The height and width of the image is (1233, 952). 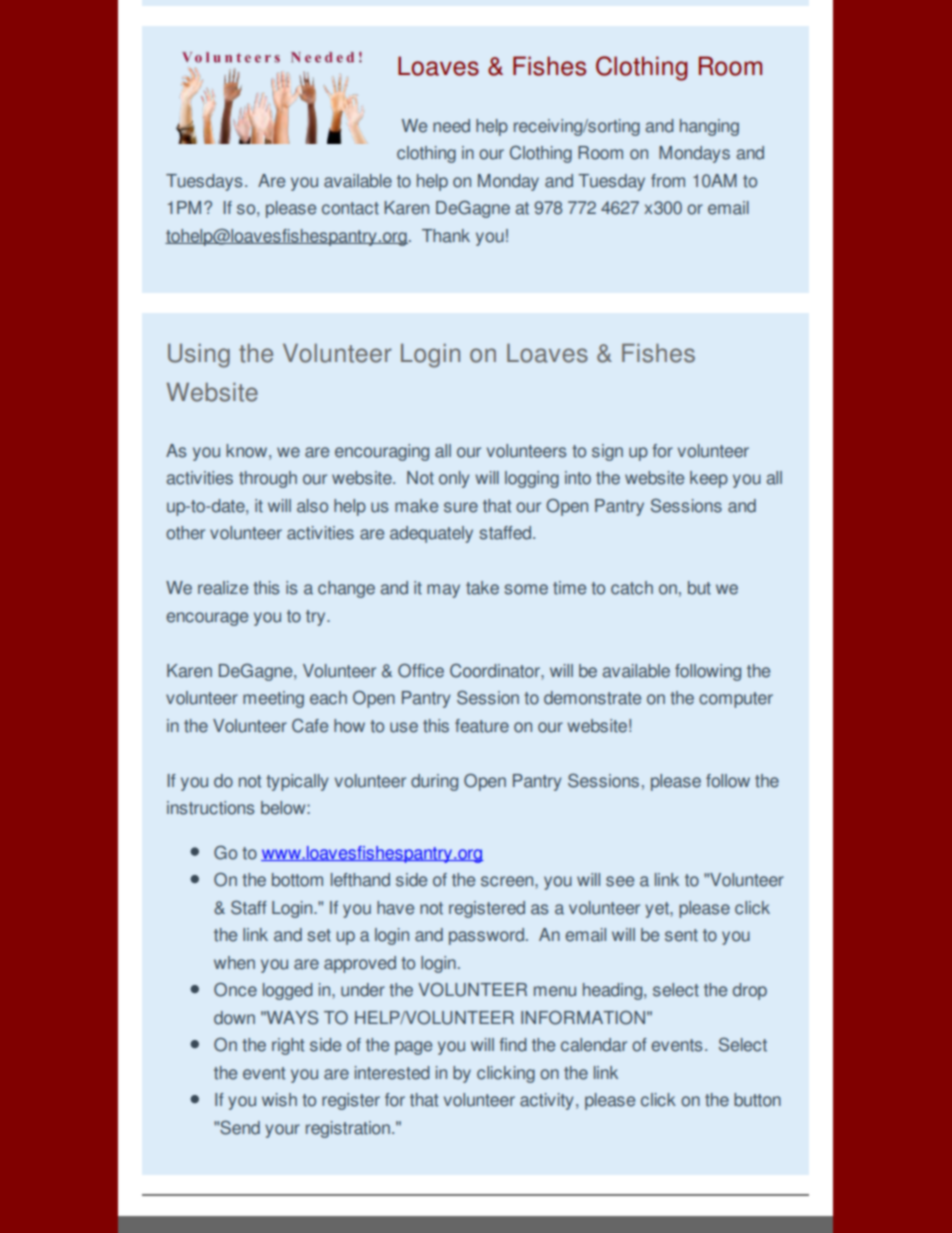 What do you see at coordinates (199, 356) in the image?
I see `Using` at bounding box center [199, 356].
